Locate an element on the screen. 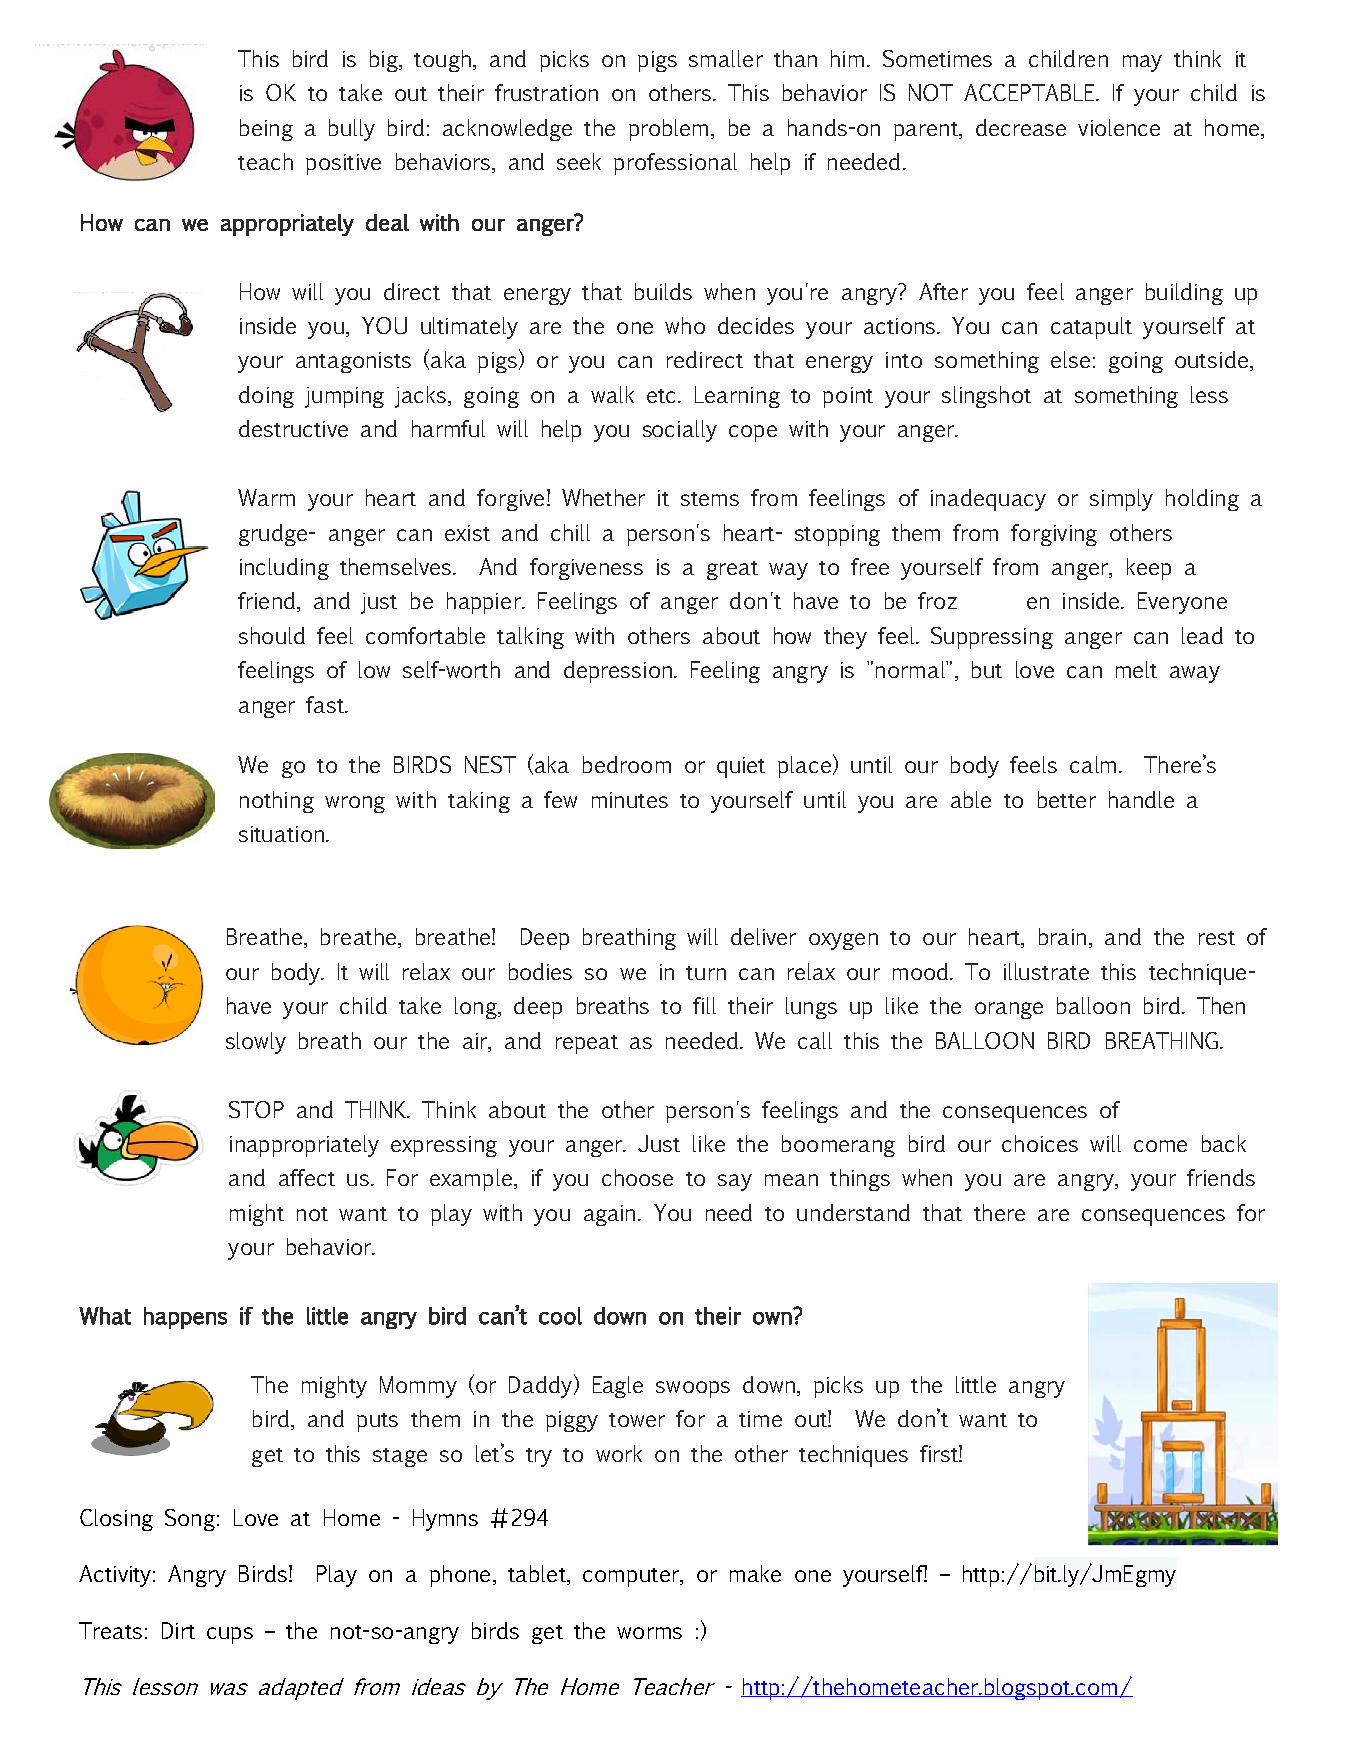 This screenshot has height=1747, width=1350. computer is located at coordinates (632, 1577).
